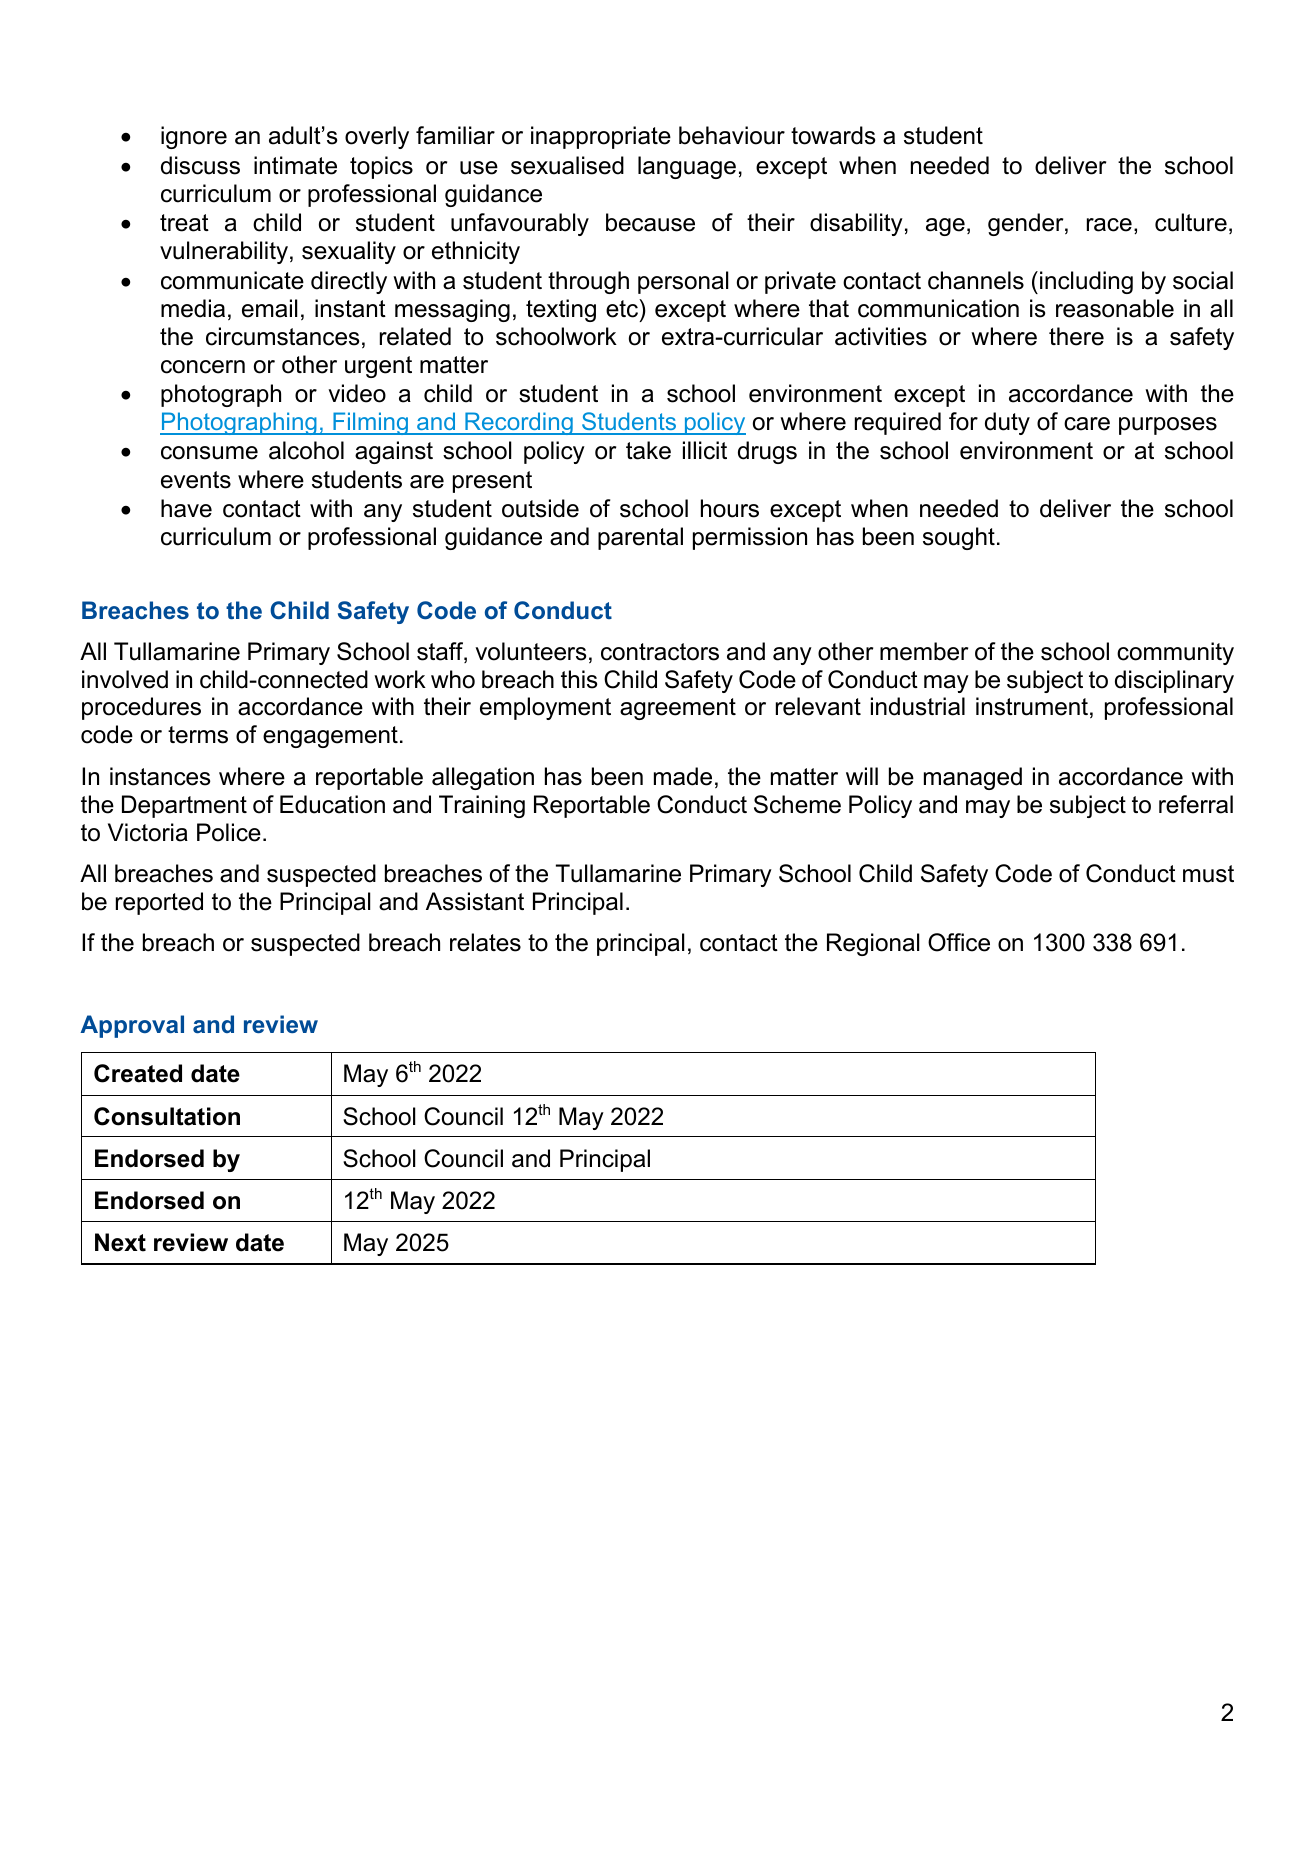 The height and width of the document is (1858, 1313). What do you see at coordinates (959, 942) in the document?
I see `Office` at bounding box center [959, 942].
